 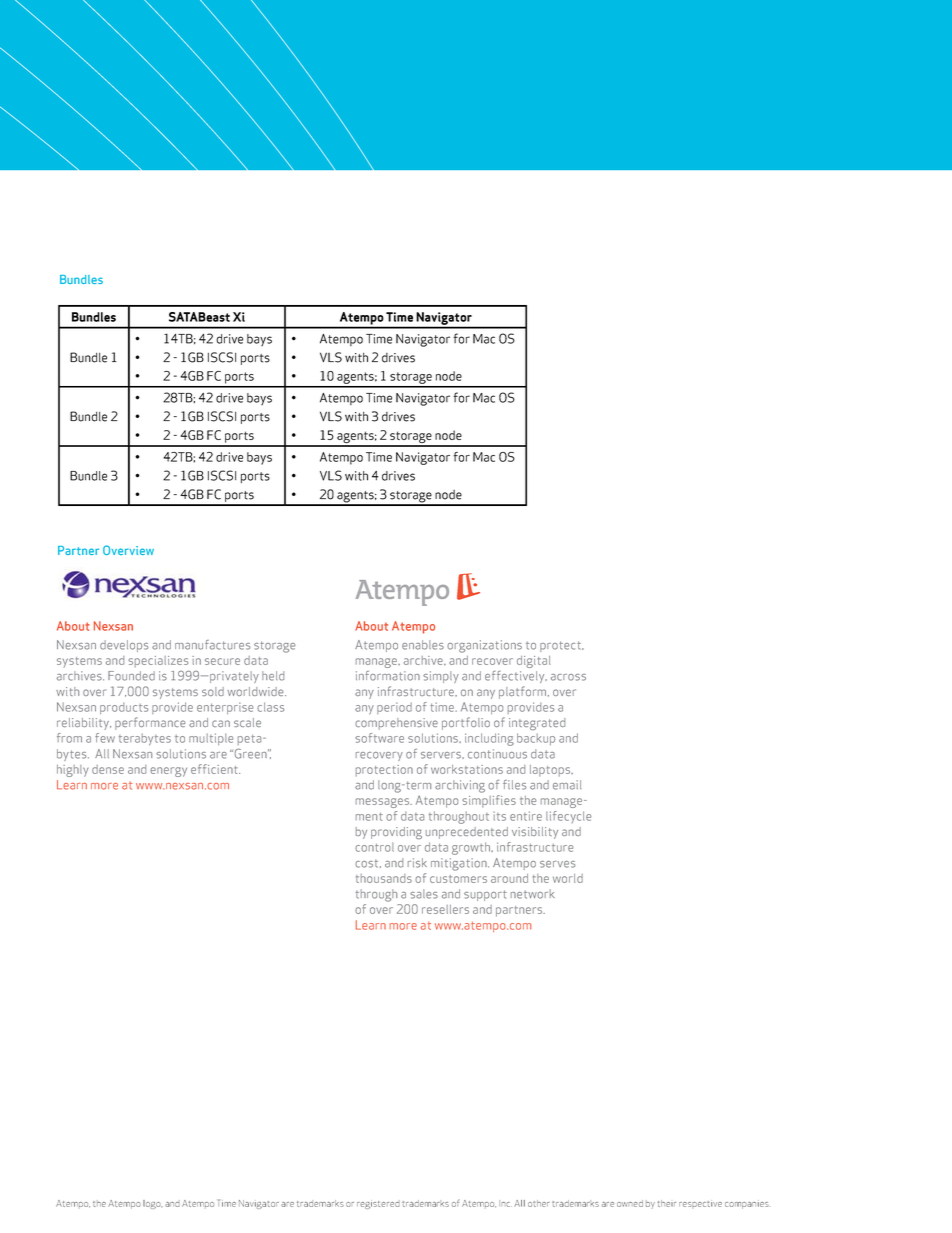 What do you see at coordinates (445, 909) in the screenshot?
I see `resellers` at bounding box center [445, 909].
